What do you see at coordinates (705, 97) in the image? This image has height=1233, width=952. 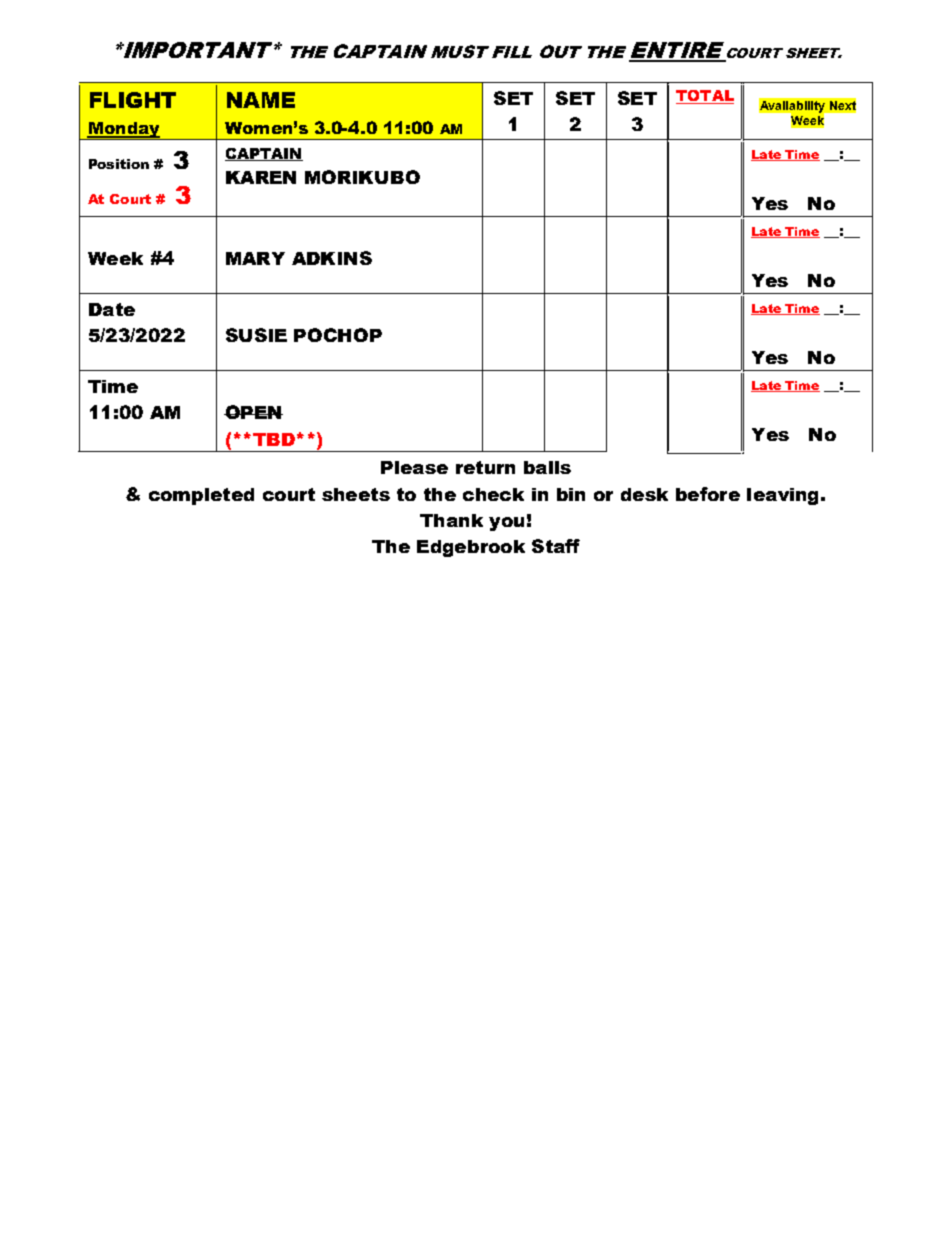 I see `TOTAL` at bounding box center [705, 97].
